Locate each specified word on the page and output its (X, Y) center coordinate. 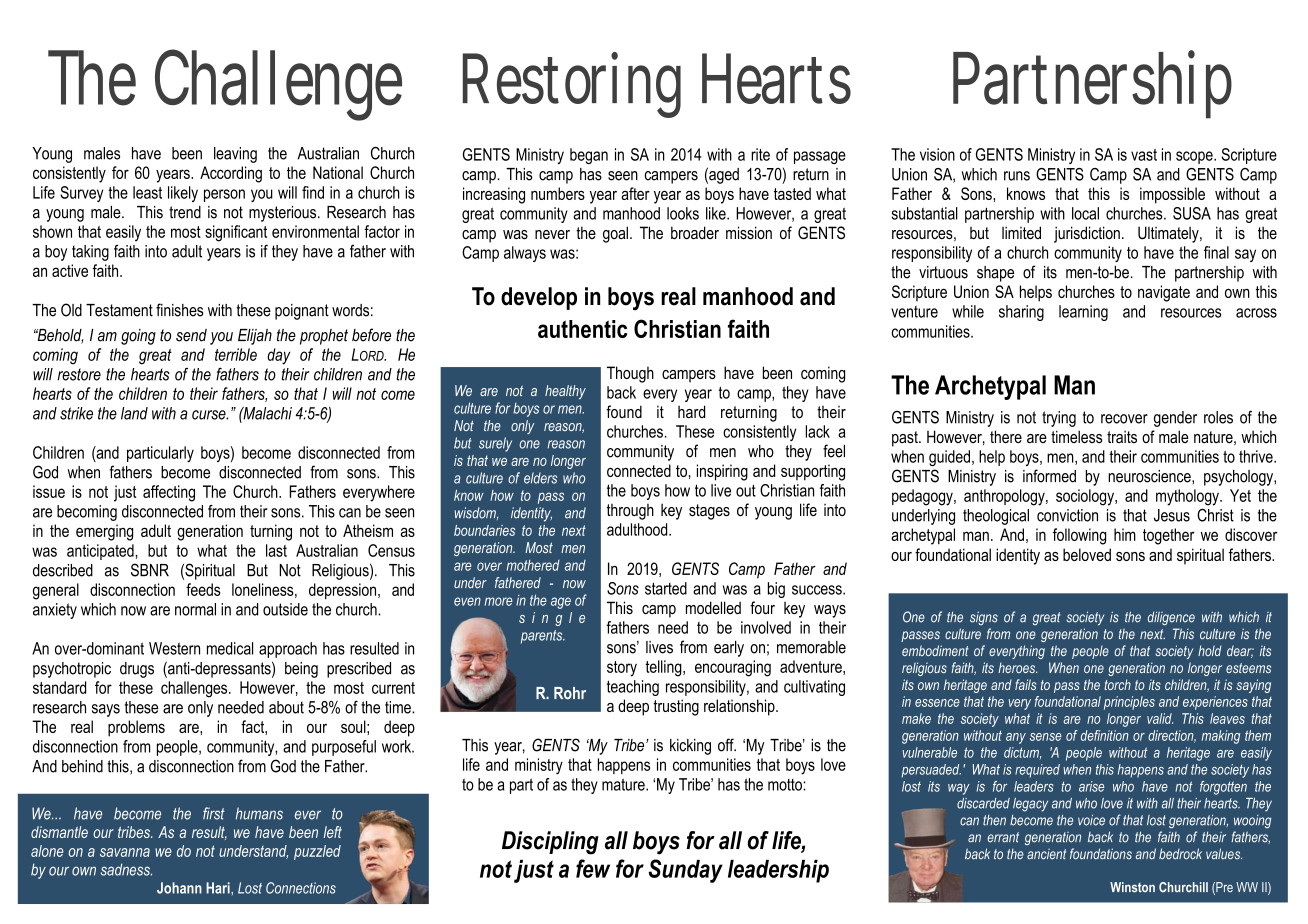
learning (1083, 313)
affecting (169, 493)
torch (1117, 684)
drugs (137, 670)
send (191, 335)
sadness (126, 869)
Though (630, 374)
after (635, 193)
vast (1144, 155)
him (1125, 534)
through (630, 512)
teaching (633, 688)
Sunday (685, 871)
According (231, 174)
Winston (1132, 887)
